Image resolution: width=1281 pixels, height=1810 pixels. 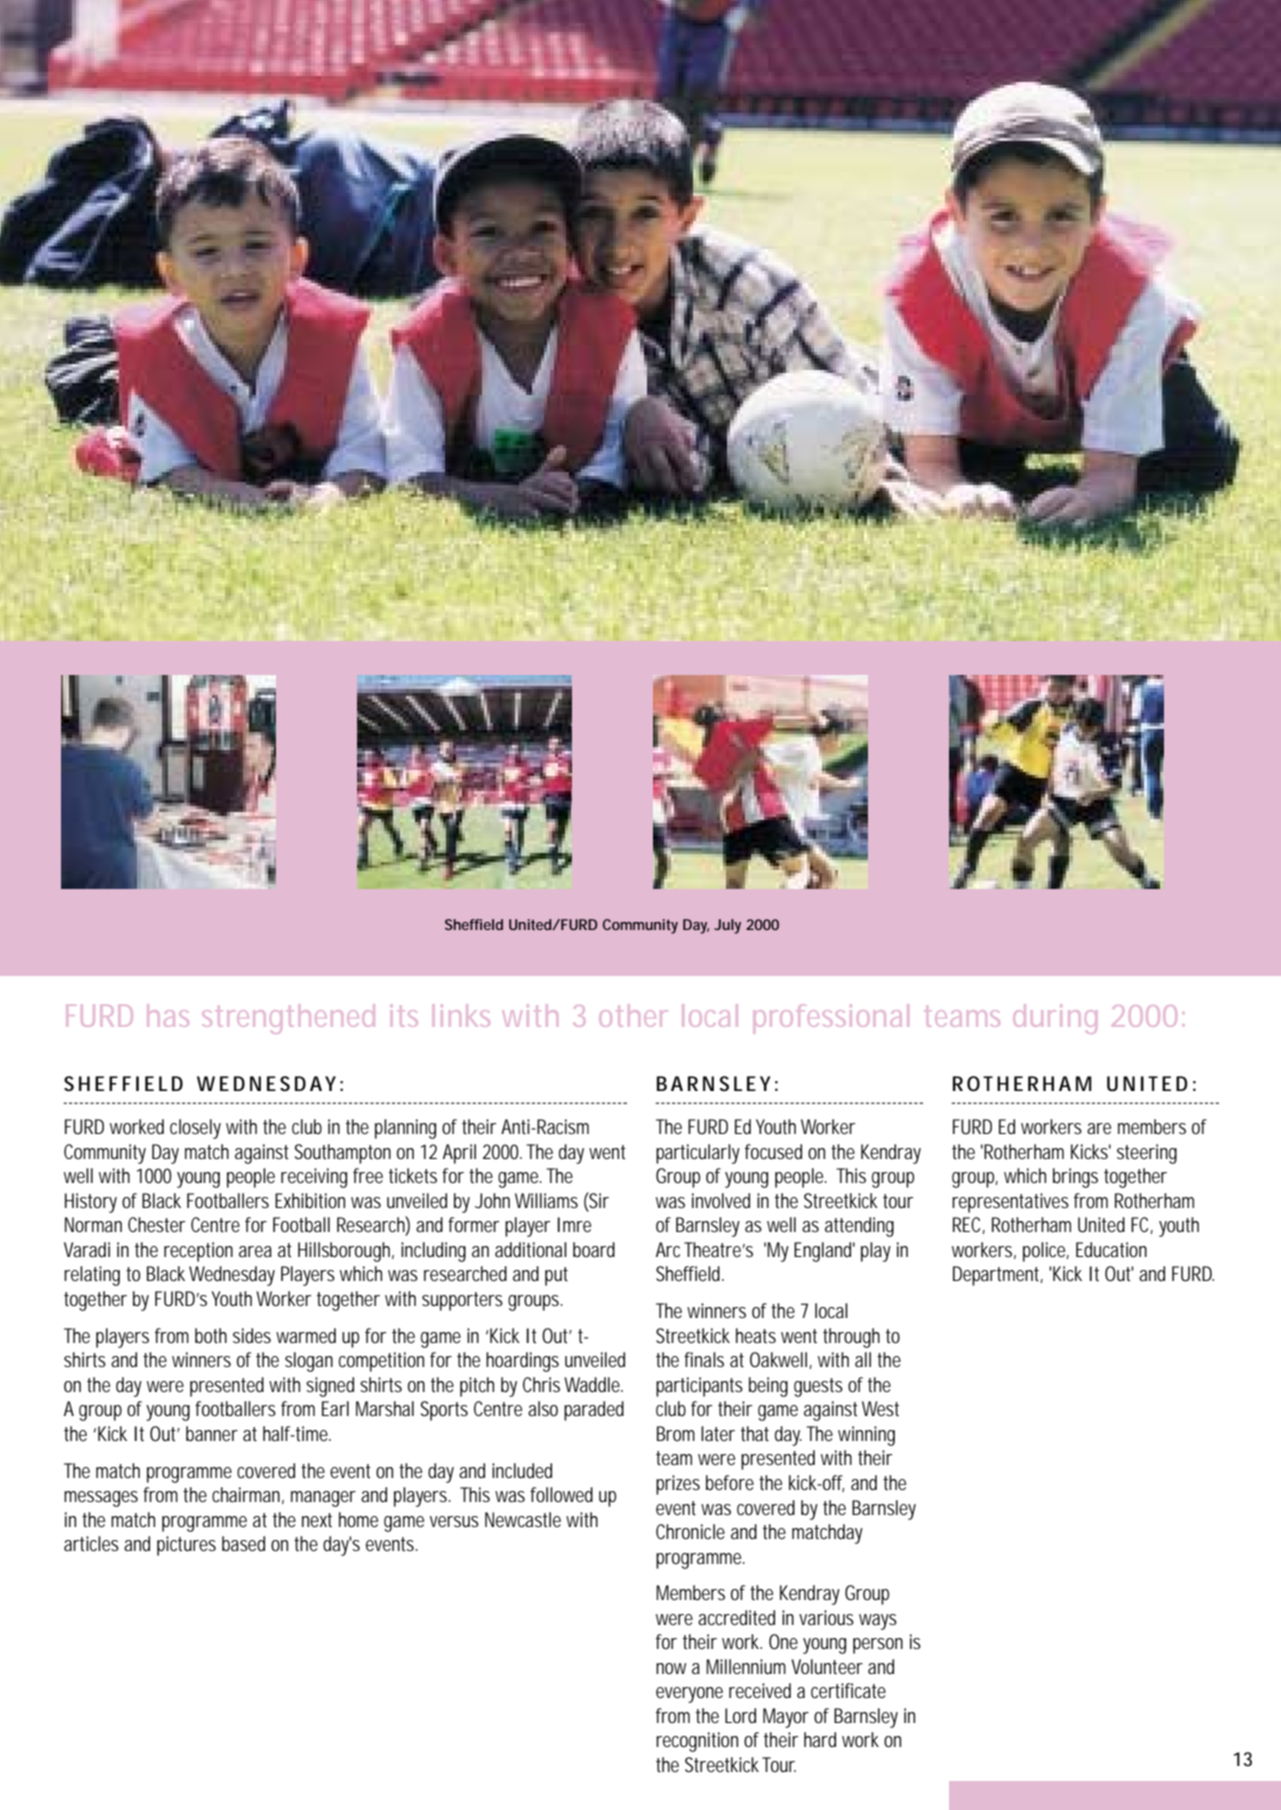 What do you see at coordinates (343, 1154) in the image?
I see `Southampton` at bounding box center [343, 1154].
